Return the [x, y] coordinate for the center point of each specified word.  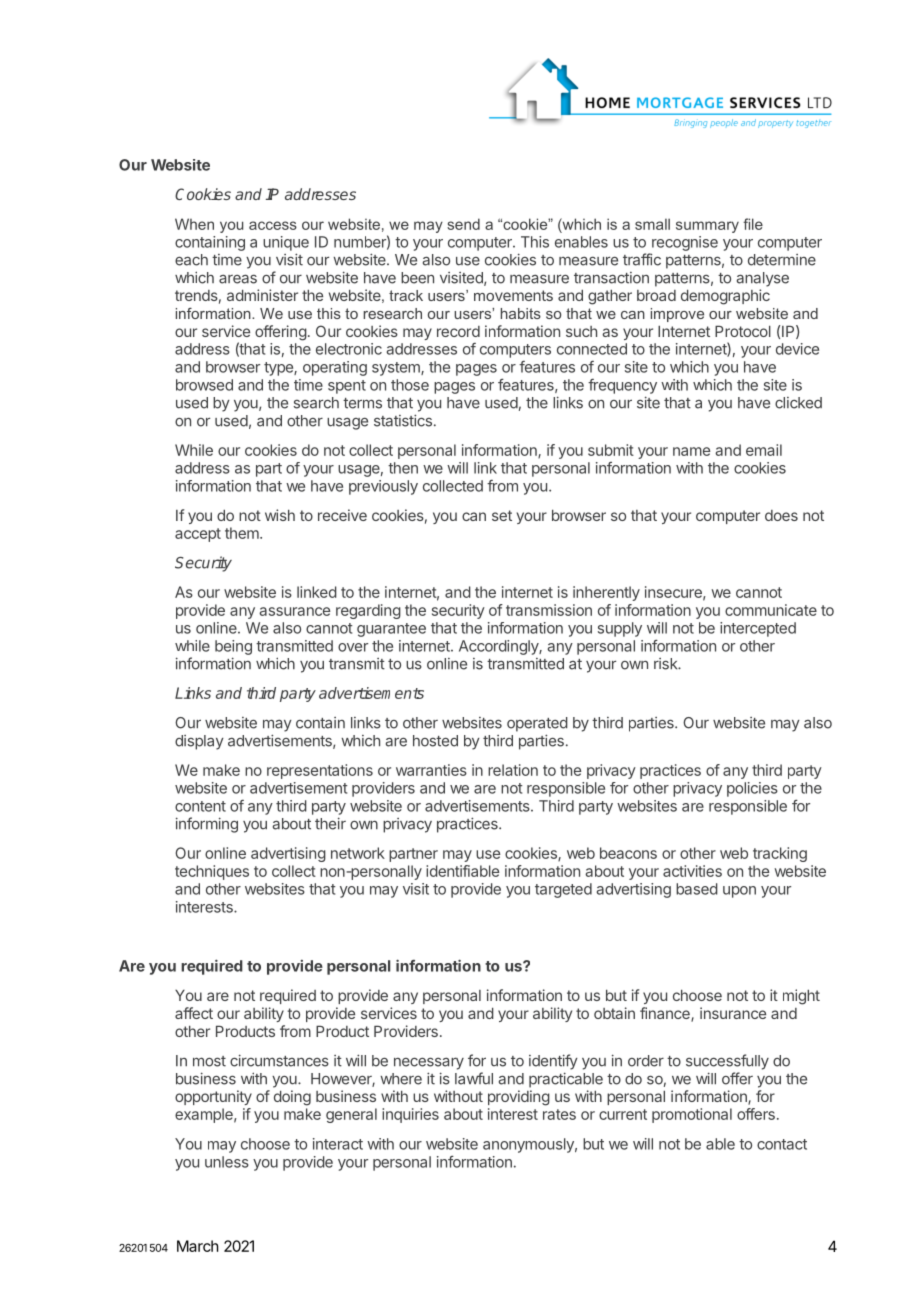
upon [739, 892]
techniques [212, 872]
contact [782, 1144]
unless [227, 1162]
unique [286, 243]
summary [707, 227]
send [463, 224]
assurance [294, 611]
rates [559, 1114]
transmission [549, 610]
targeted [563, 890]
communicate [771, 610]
